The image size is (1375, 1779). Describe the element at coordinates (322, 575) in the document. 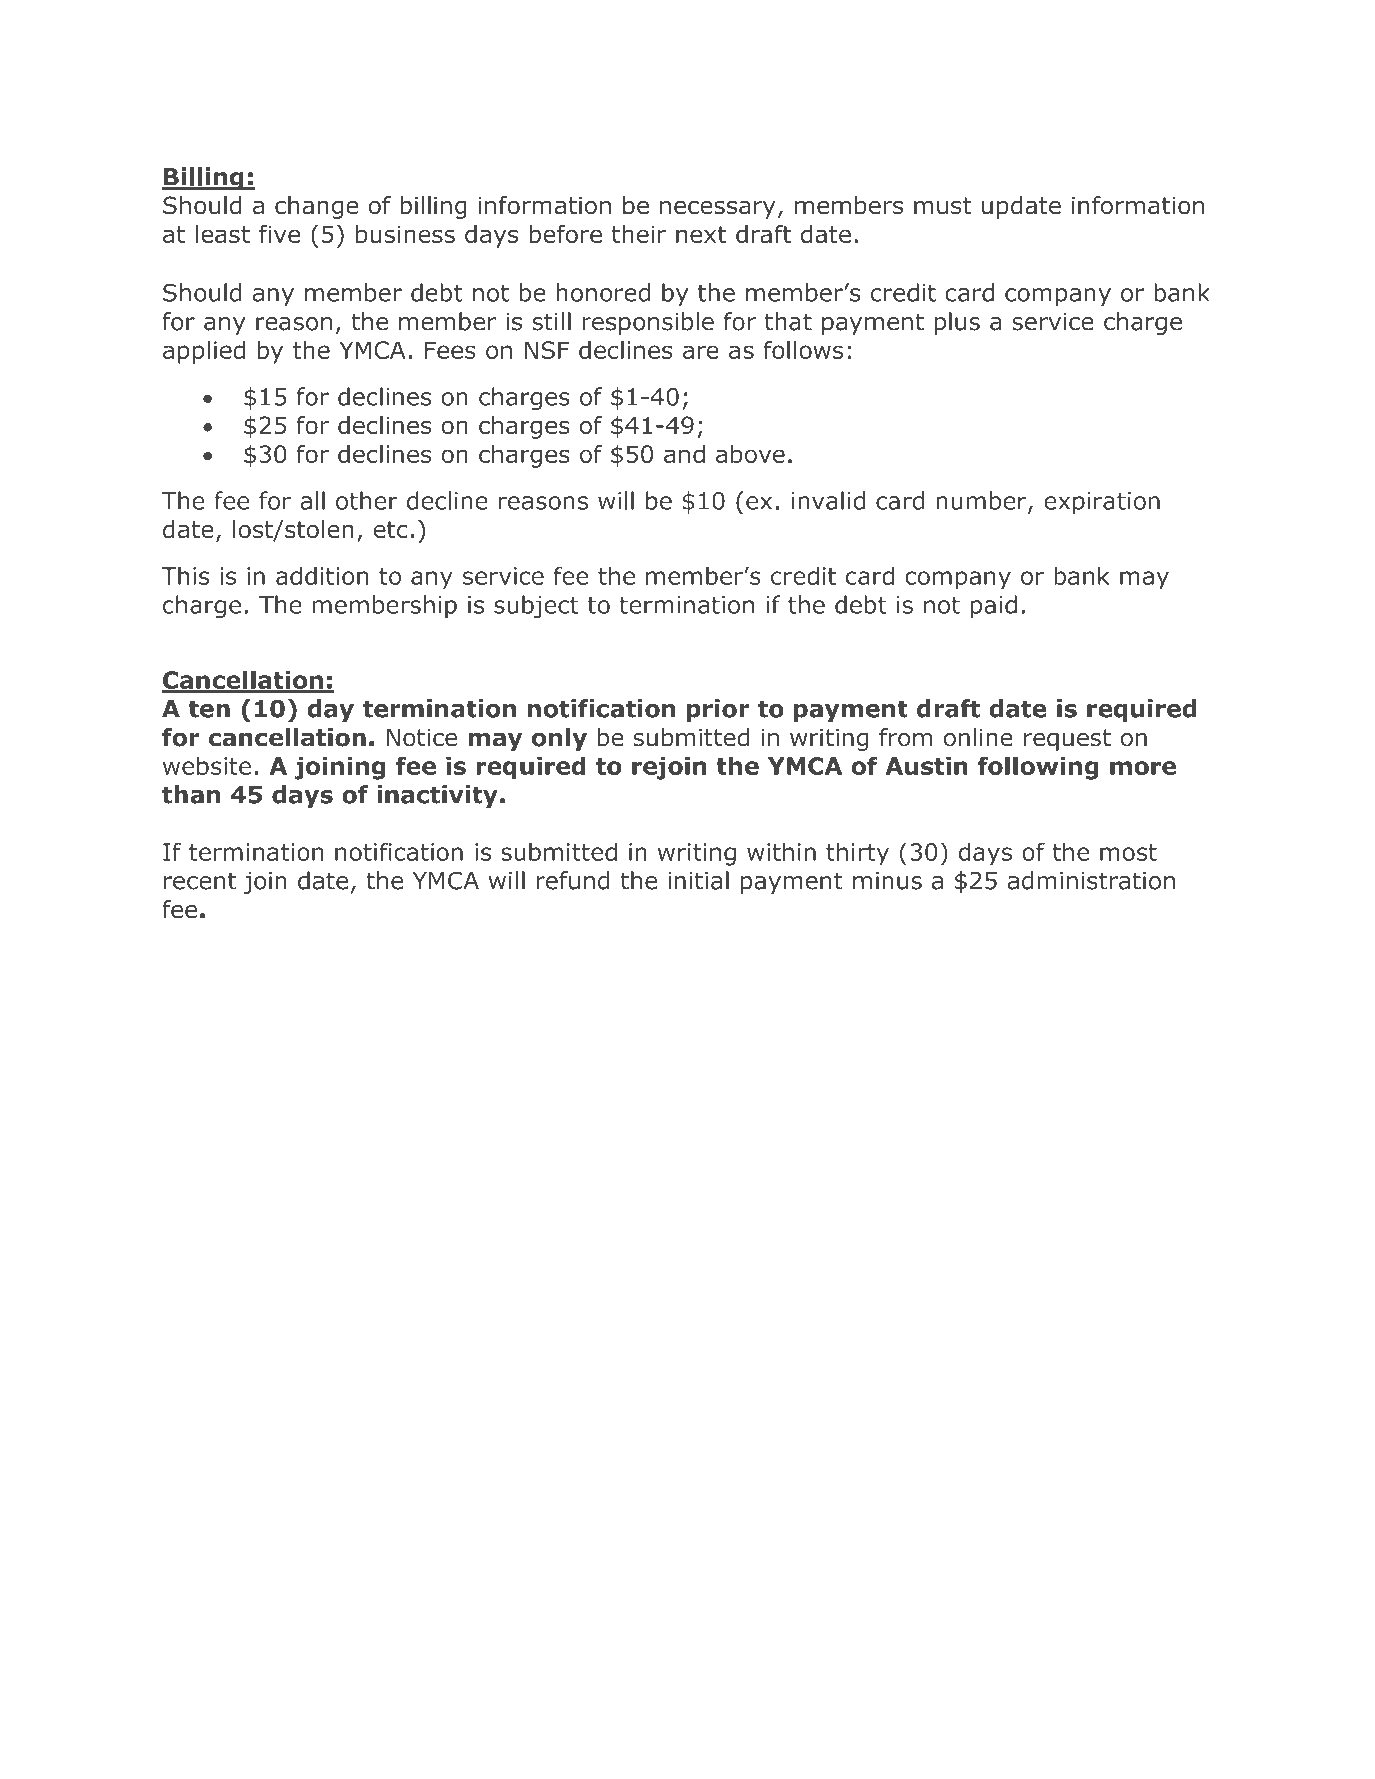

I see `addition` at that location.
